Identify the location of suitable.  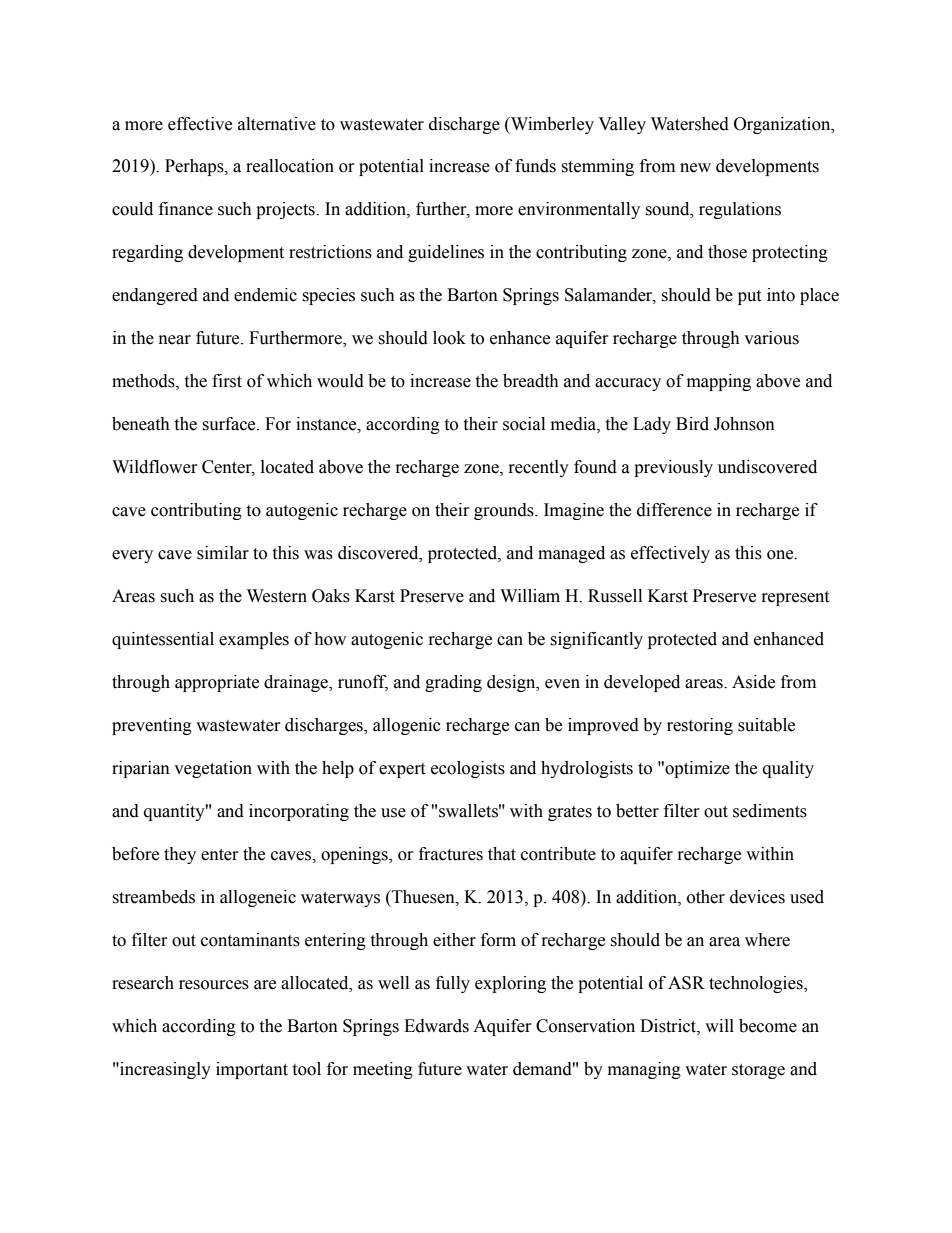
(766, 725).
